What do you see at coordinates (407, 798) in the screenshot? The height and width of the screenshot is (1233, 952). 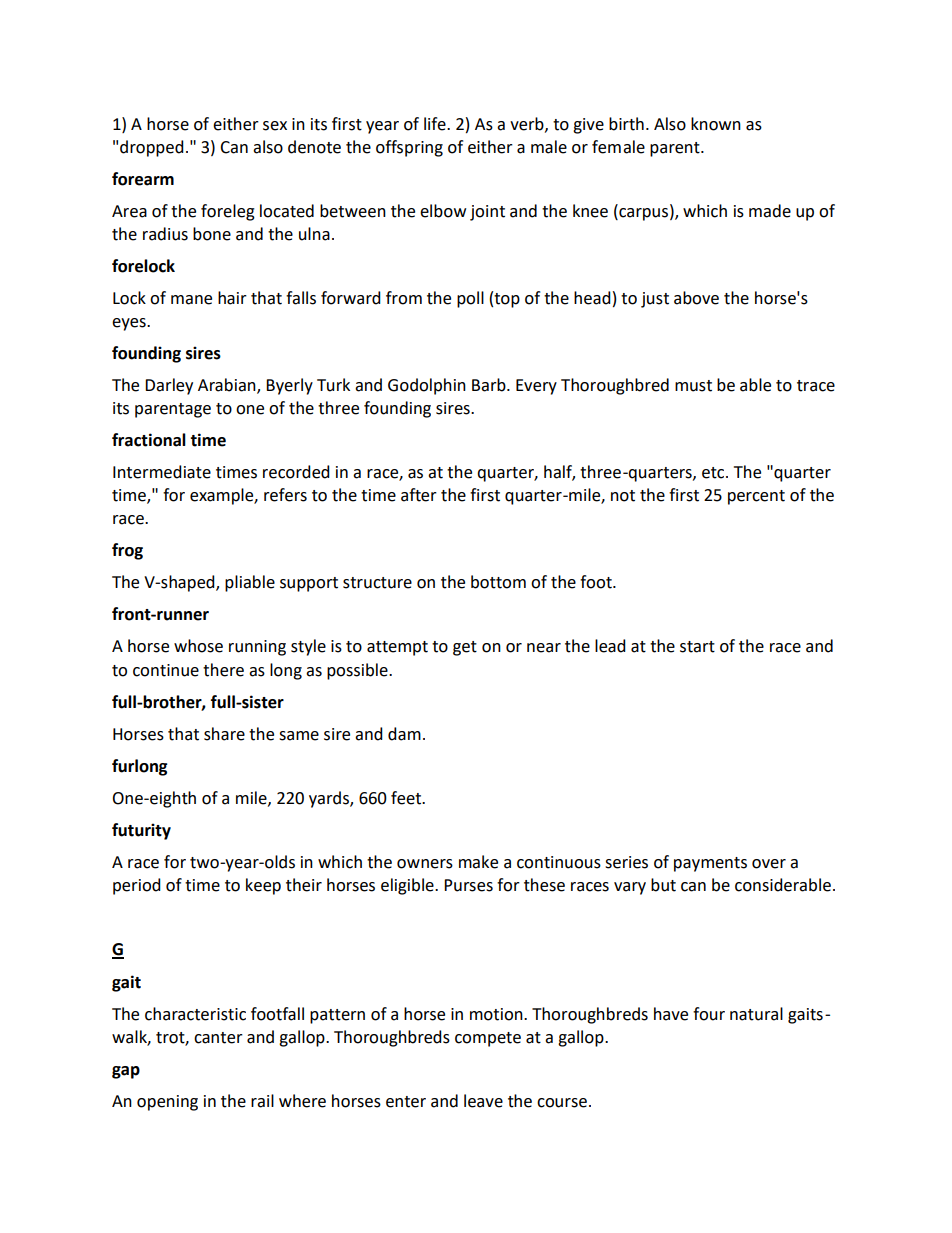 I see `feet` at bounding box center [407, 798].
